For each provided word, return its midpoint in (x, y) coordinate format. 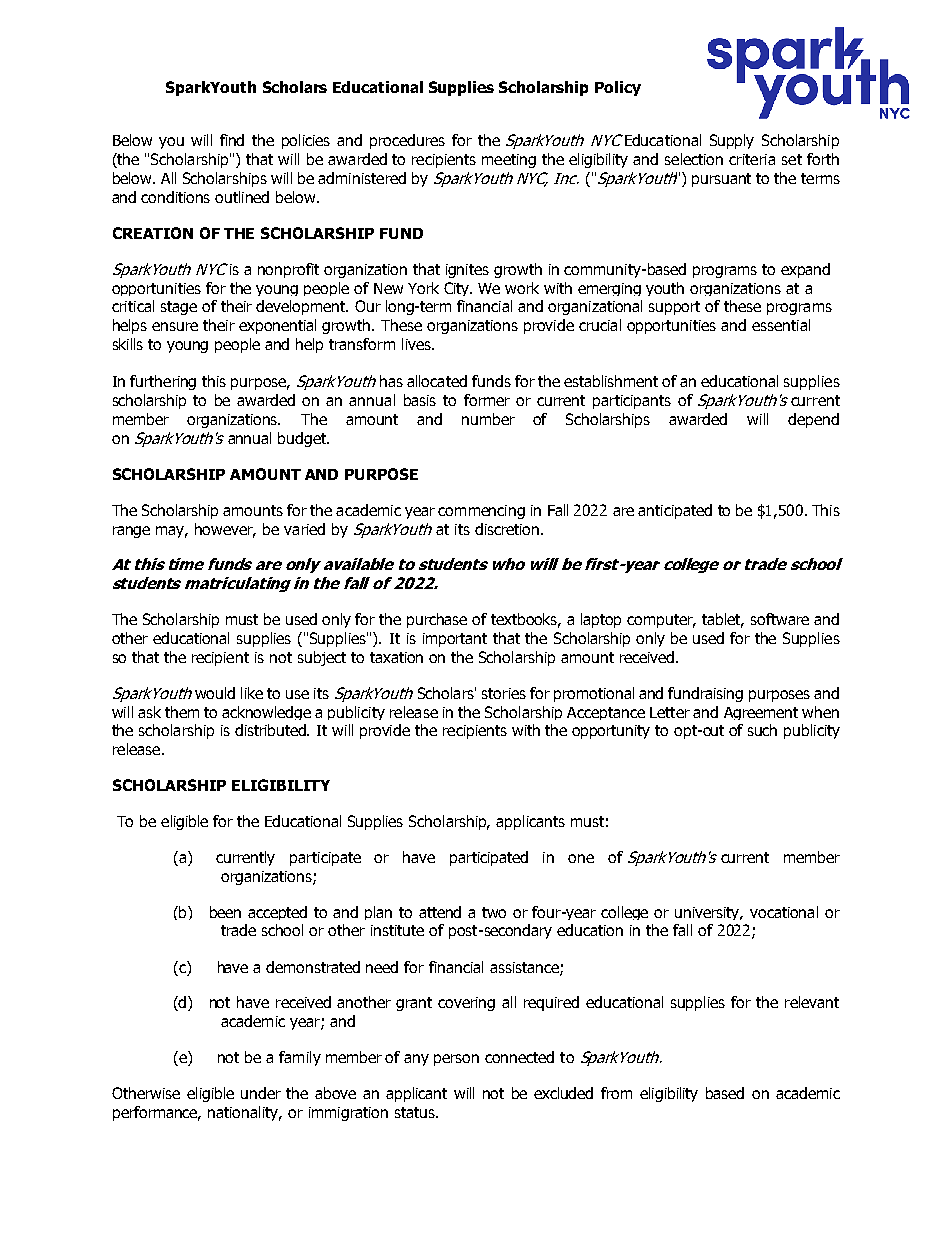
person (456, 1060)
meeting (509, 161)
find (232, 140)
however (225, 530)
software (780, 619)
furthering (163, 382)
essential (781, 325)
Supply (732, 141)
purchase (437, 620)
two (494, 912)
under (261, 1093)
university (709, 913)
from (616, 1093)
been (225, 912)
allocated (437, 381)
